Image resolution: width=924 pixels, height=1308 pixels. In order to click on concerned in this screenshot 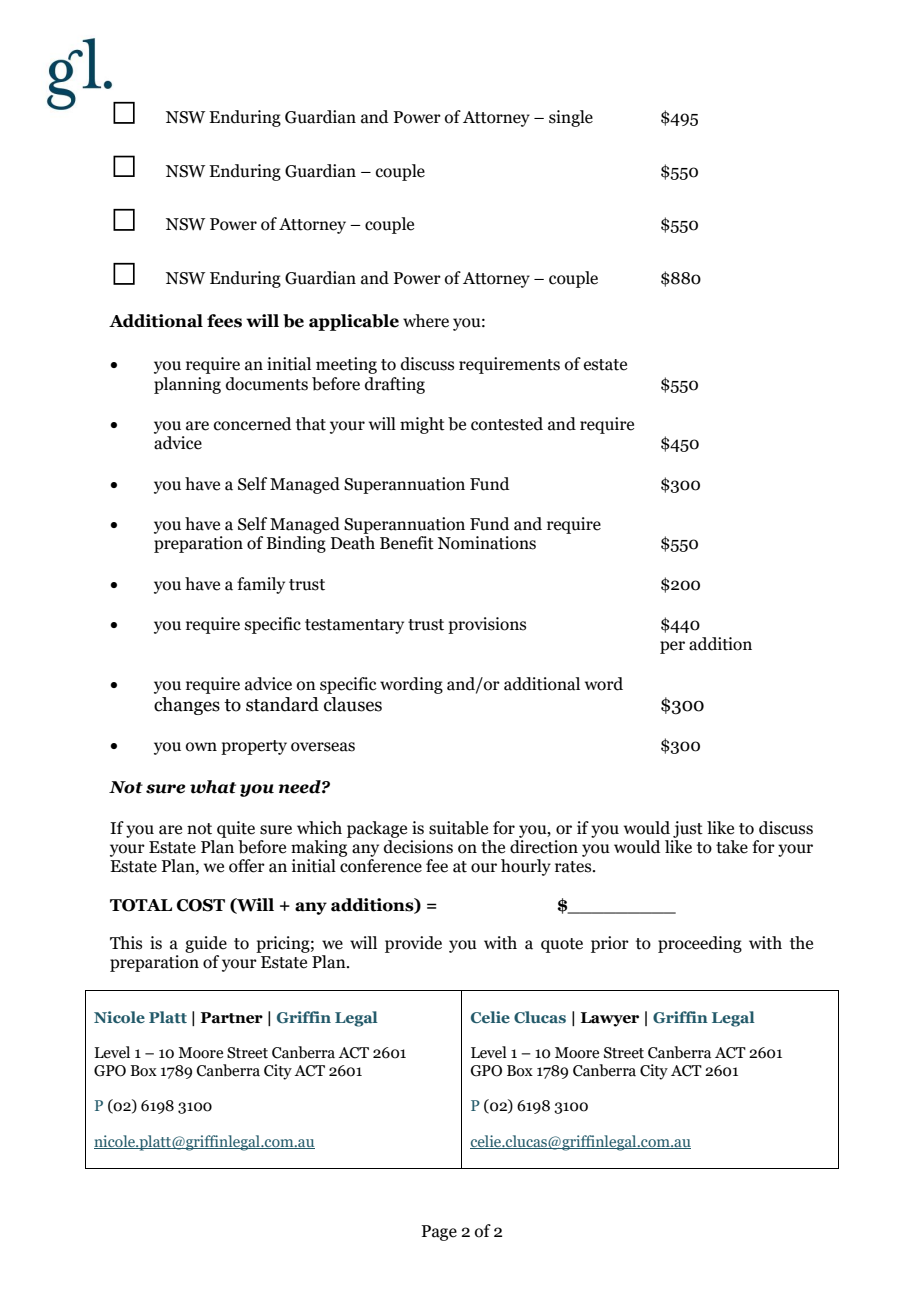, I will do `click(252, 424)`.
